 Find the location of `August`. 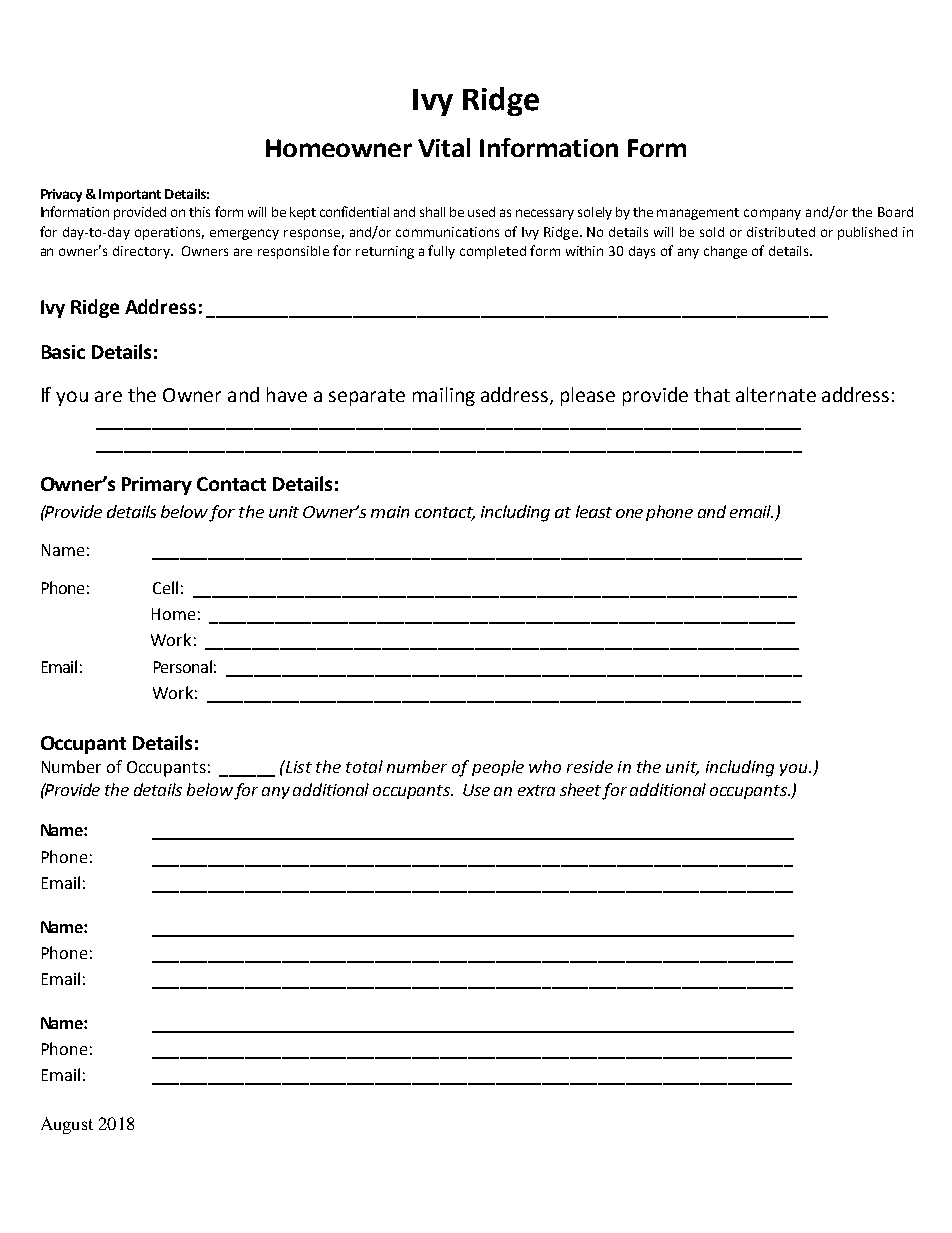

August is located at coordinates (67, 1125).
